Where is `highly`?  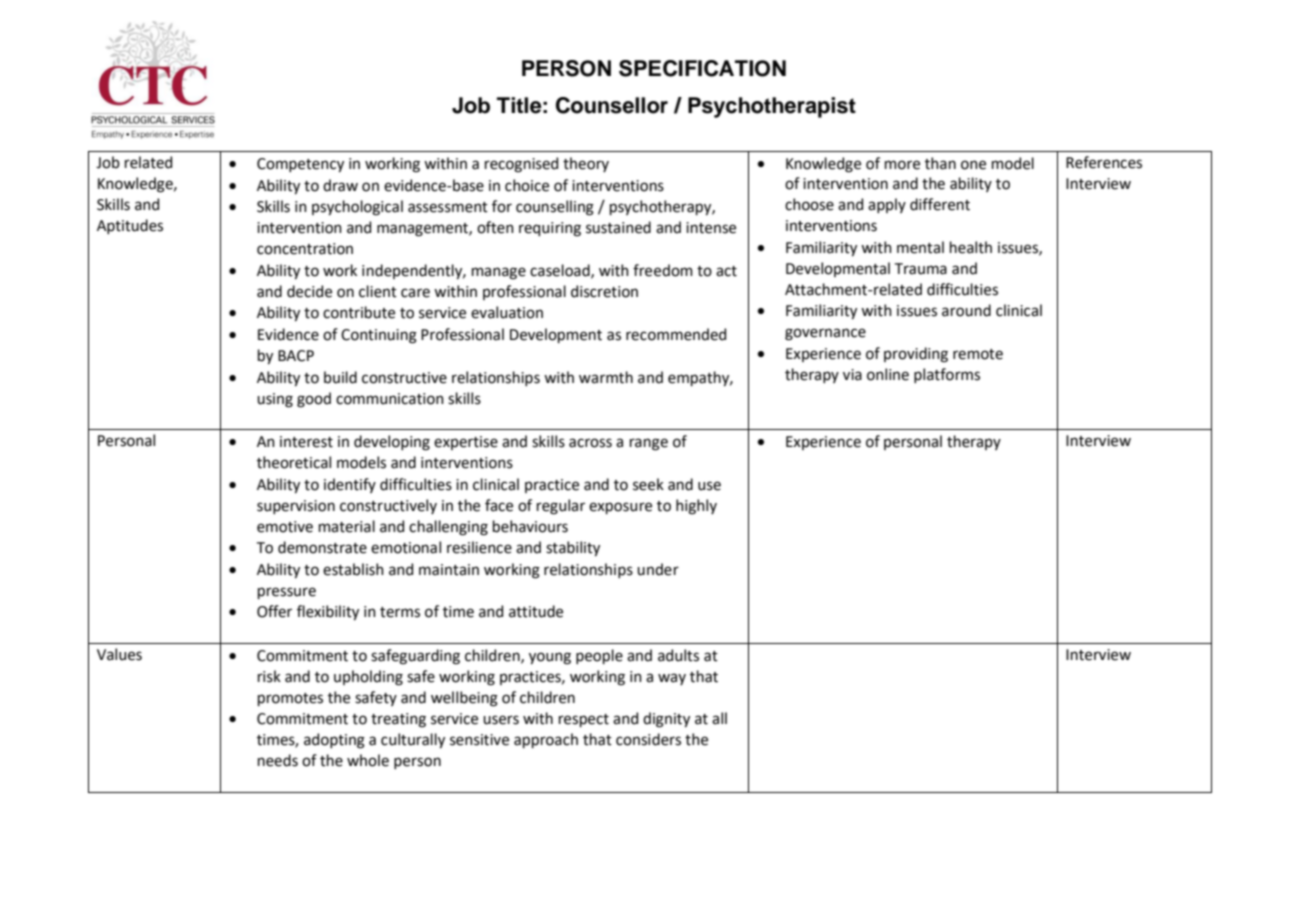 highly is located at coordinates (696, 507).
